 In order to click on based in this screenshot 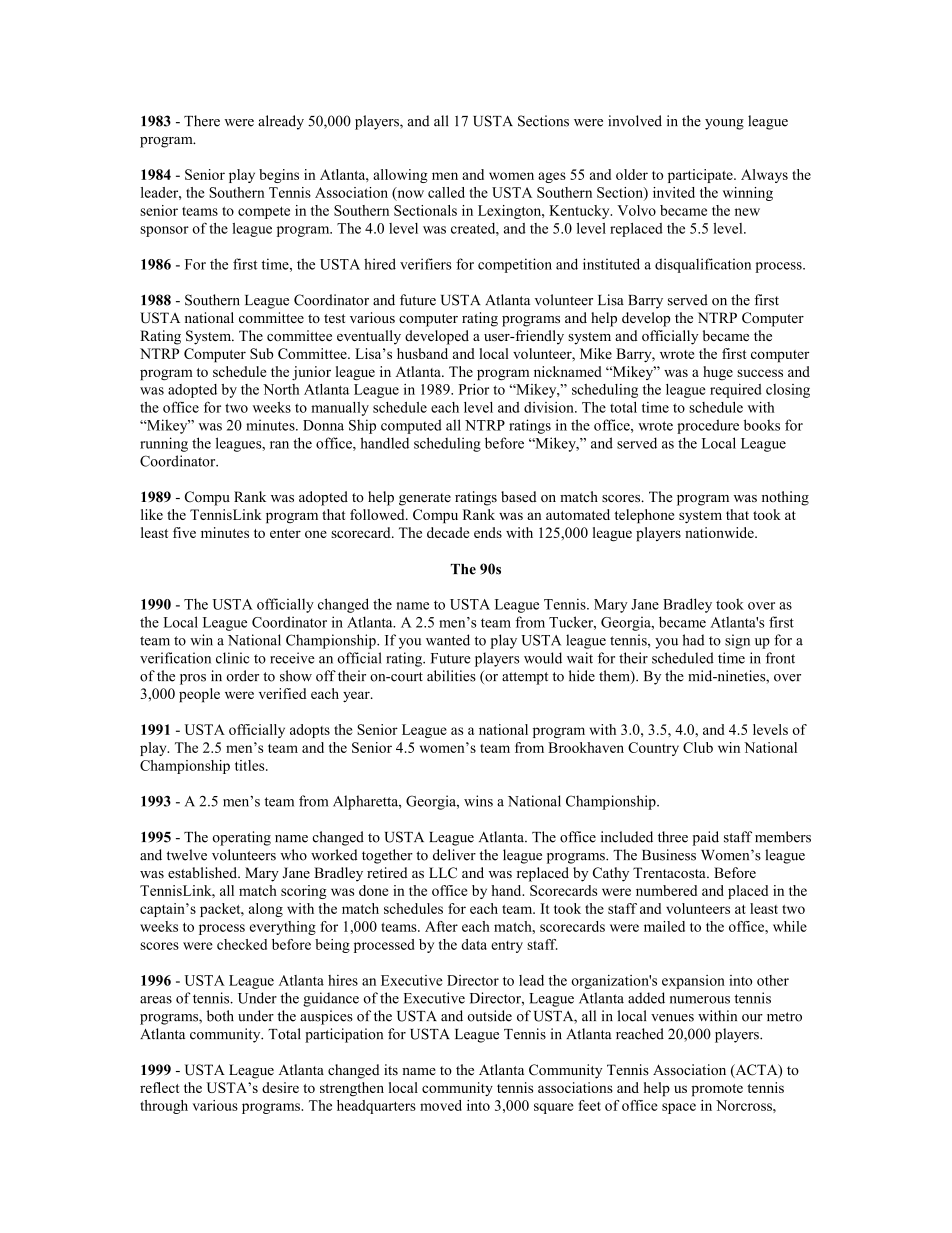, I will do `click(519, 496)`.
